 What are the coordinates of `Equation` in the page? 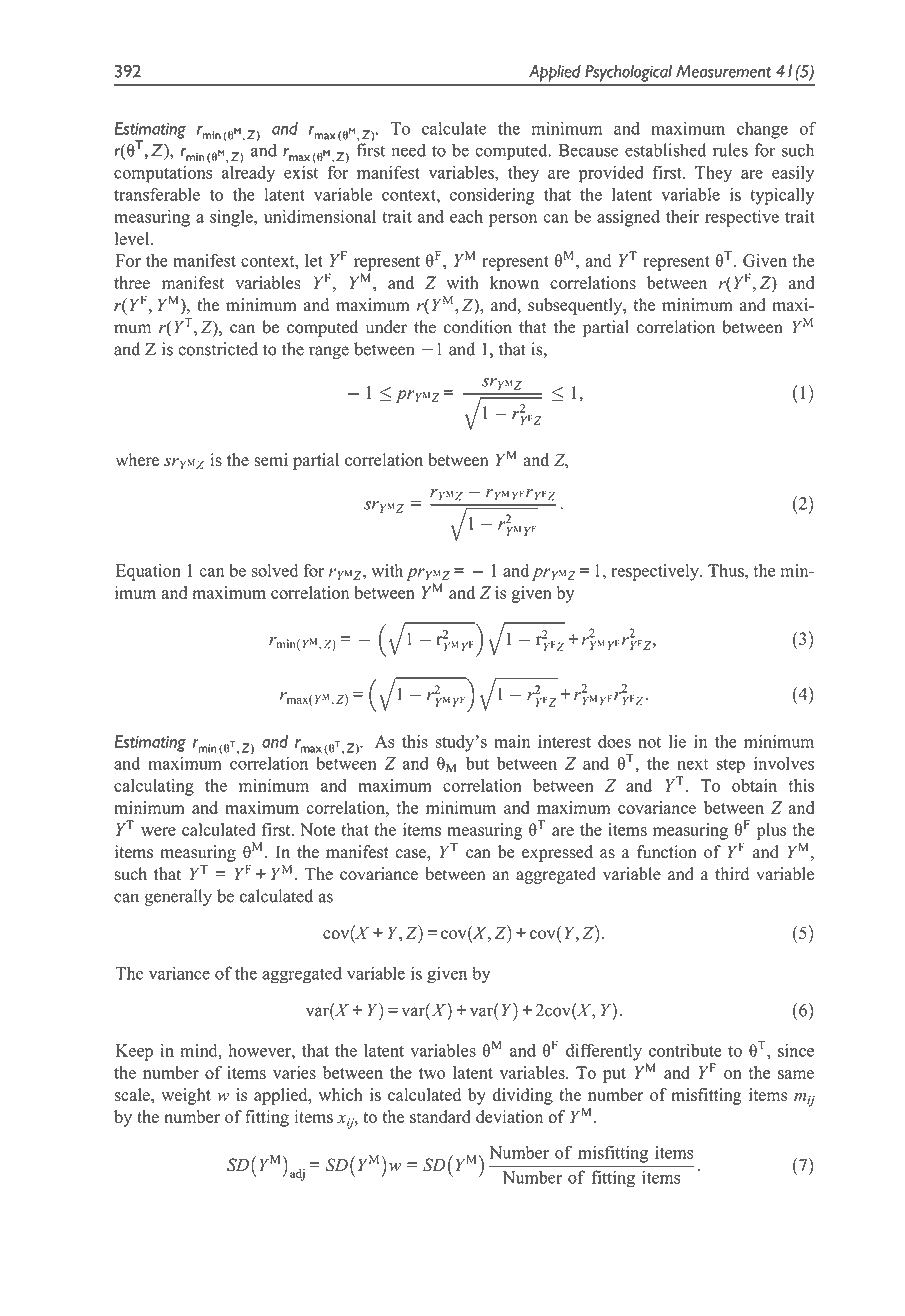 It's located at (148, 572).
